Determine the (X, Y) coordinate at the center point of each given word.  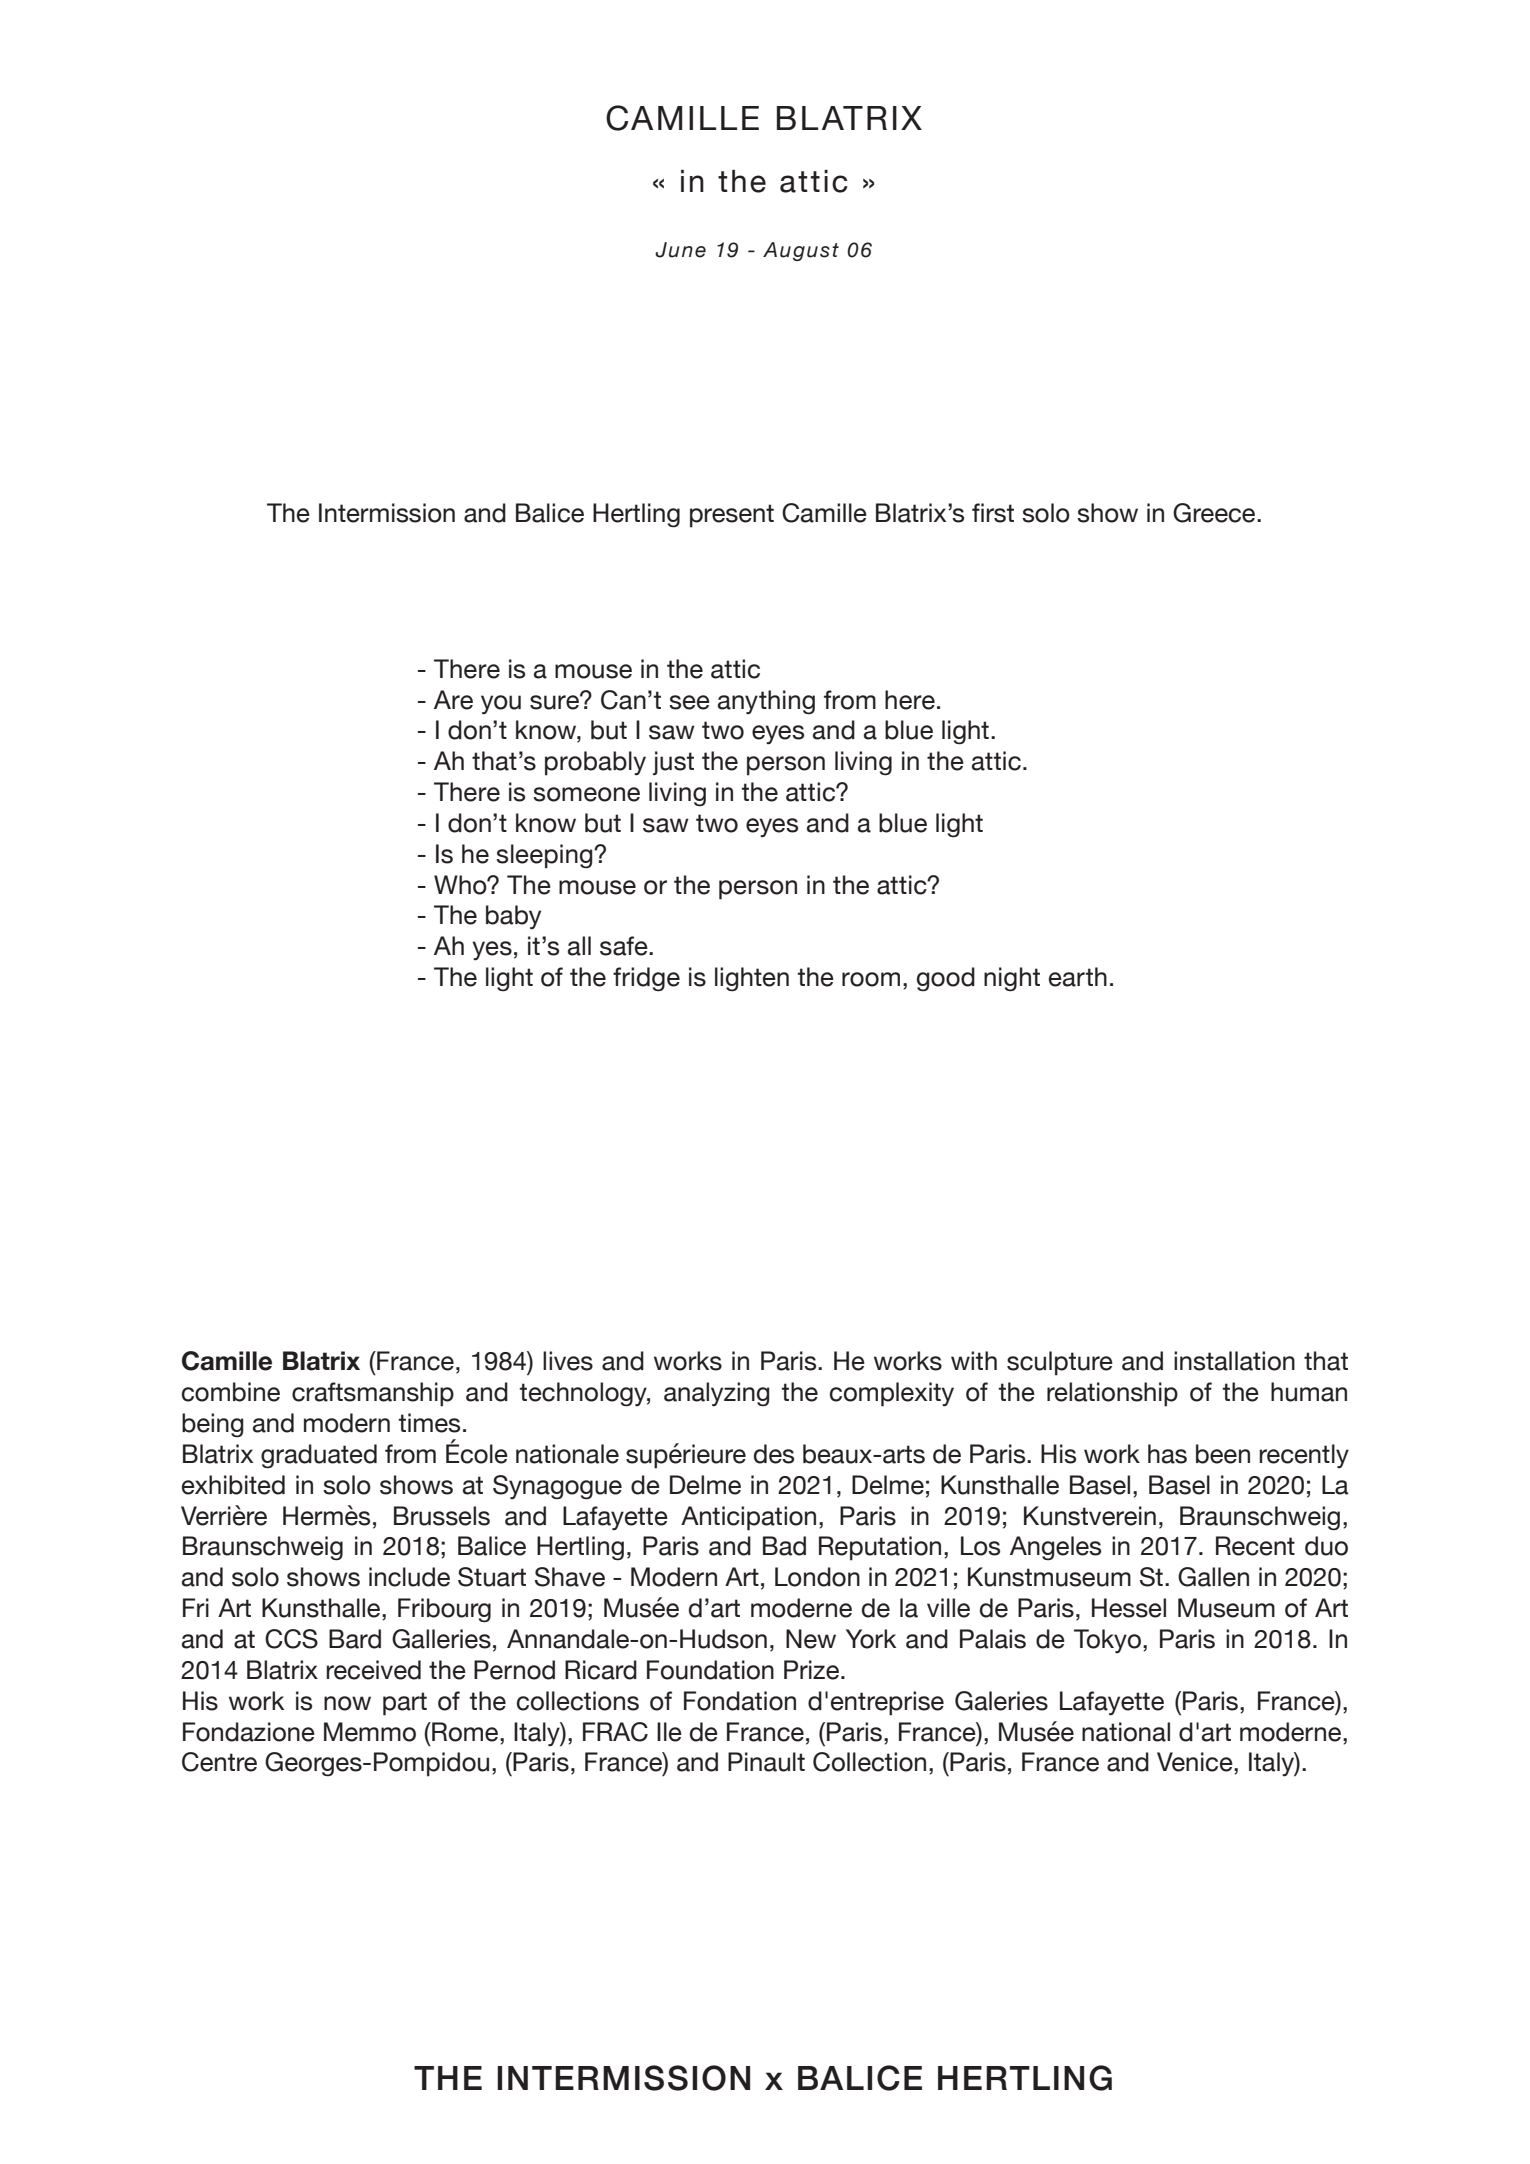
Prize (811, 1670)
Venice (1196, 1762)
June (680, 250)
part (405, 1704)
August (801, 251)
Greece (1215, 513)
